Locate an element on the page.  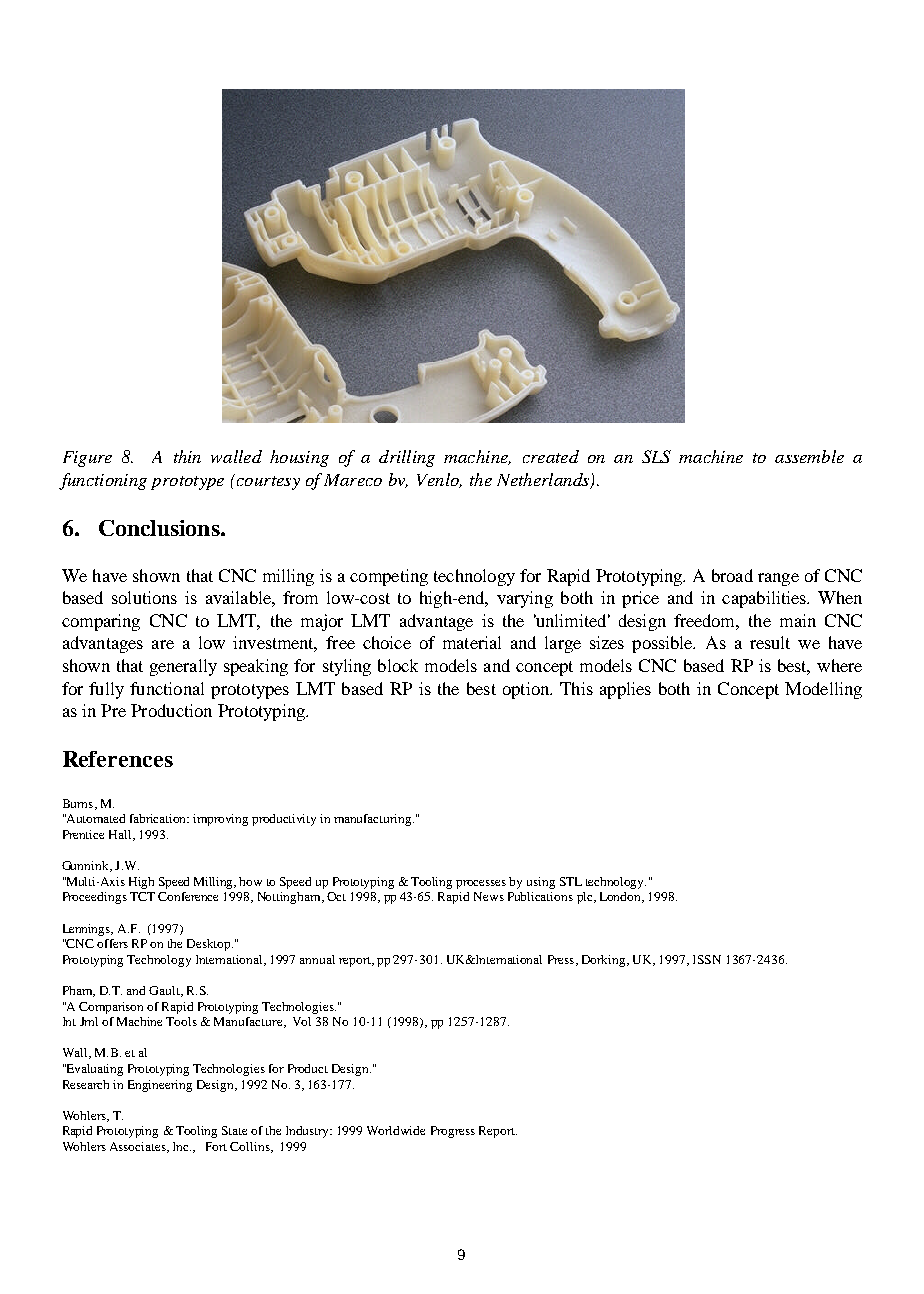
London is located at coordinates (622, 897).
